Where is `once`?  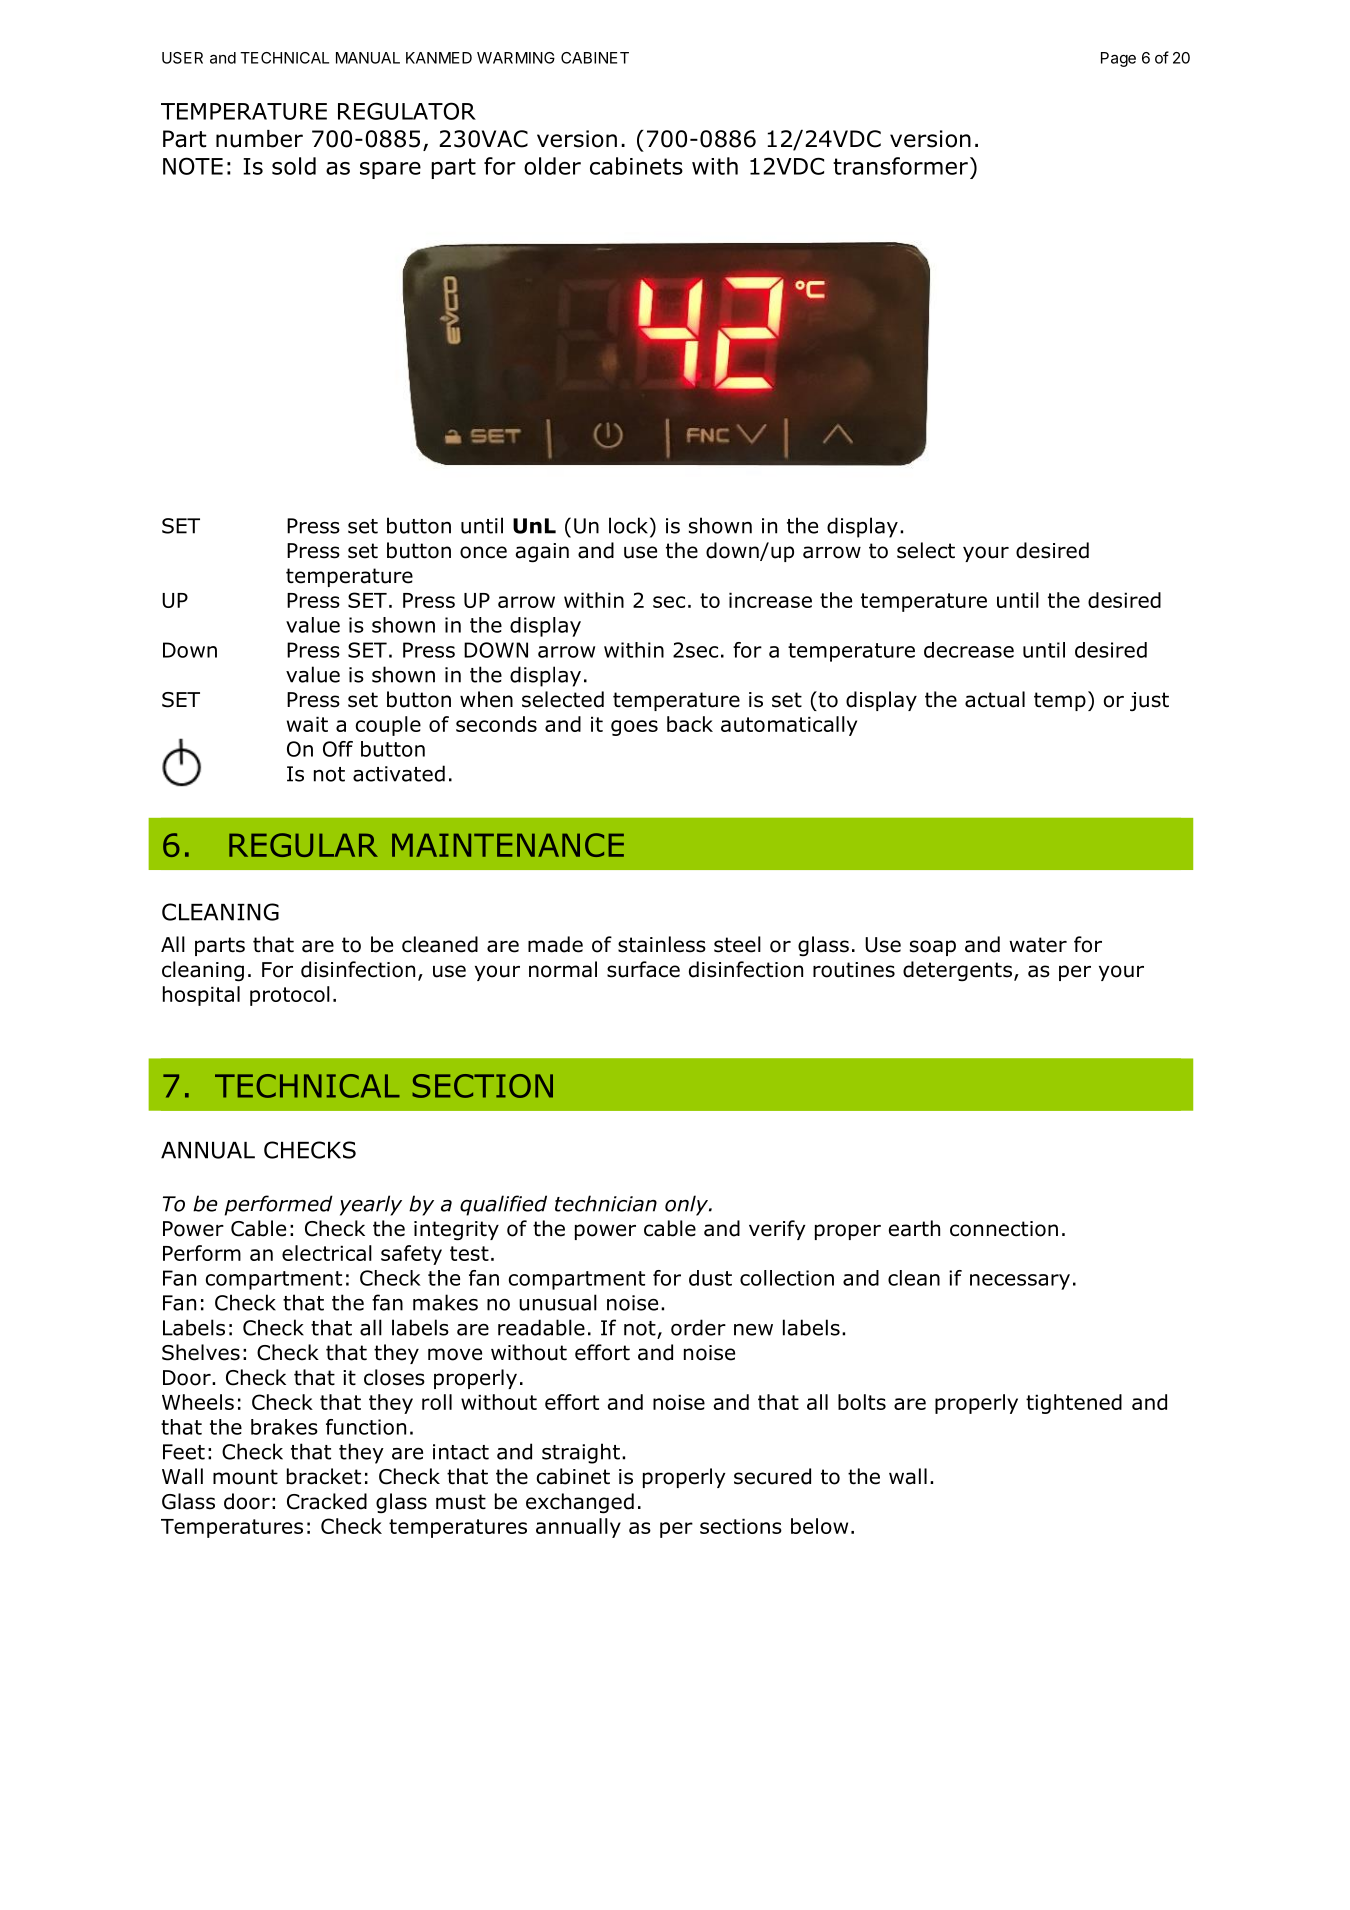
once is located at coordinates (483, 552).
